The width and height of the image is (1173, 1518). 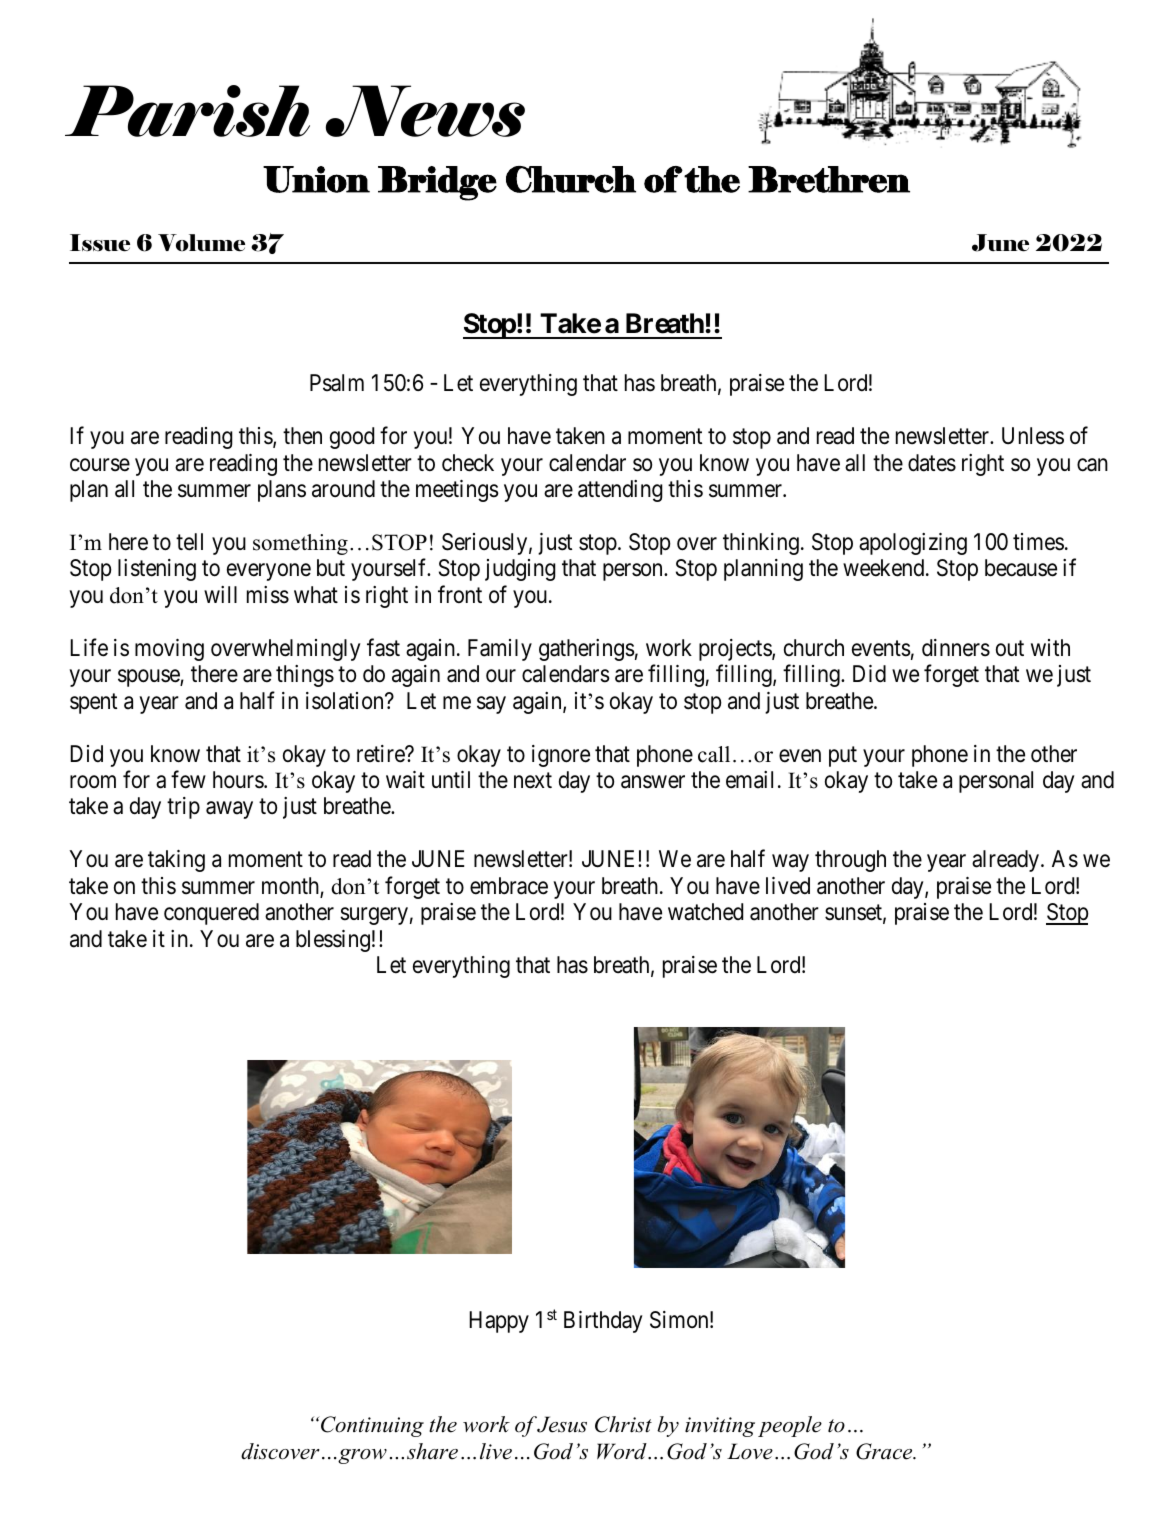 What do you see at coordinates (829, 179) in the image?
I see `Brethren` at bounding box center [829, 179].
